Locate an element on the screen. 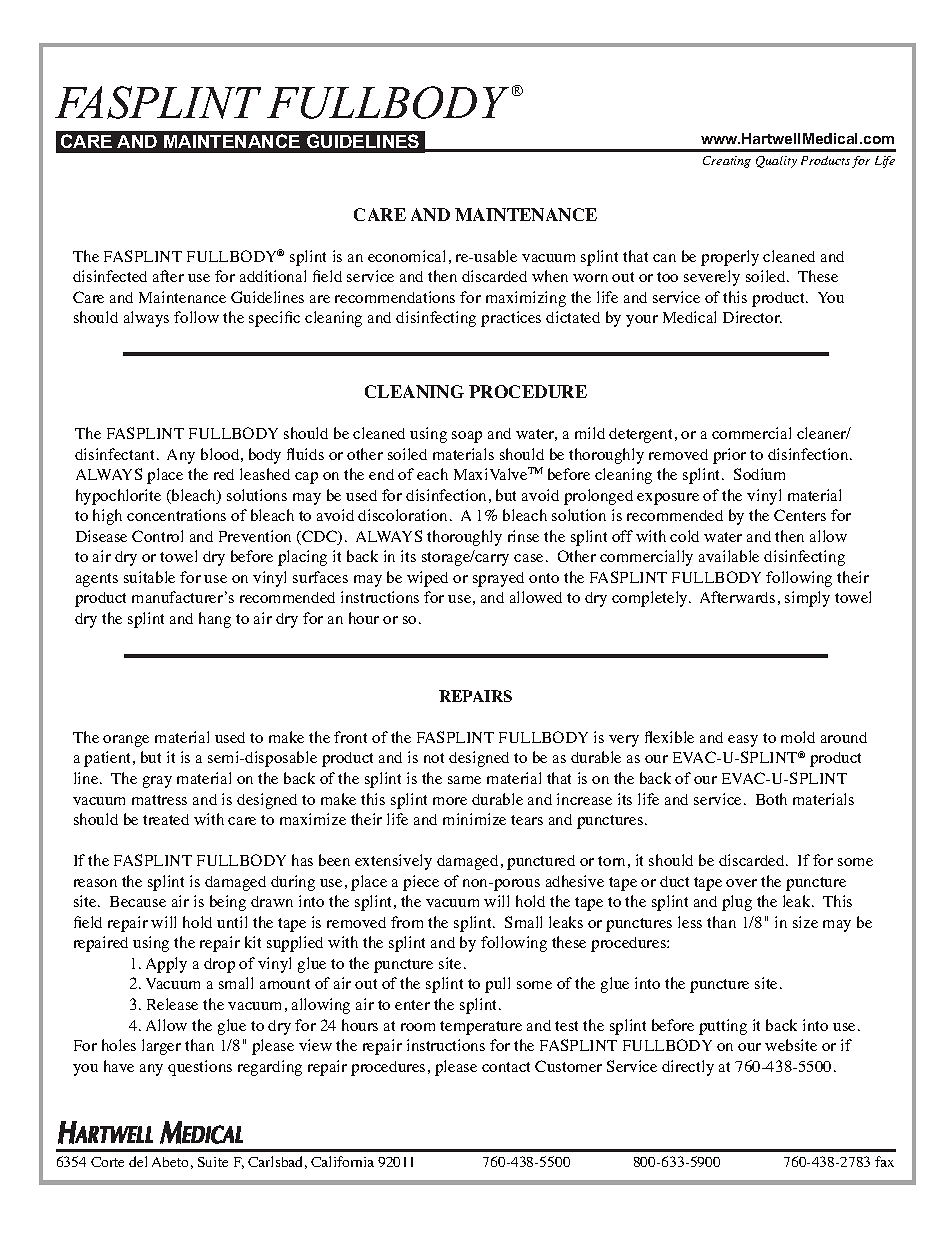  disinfected is located at coordinates (110, 276).
